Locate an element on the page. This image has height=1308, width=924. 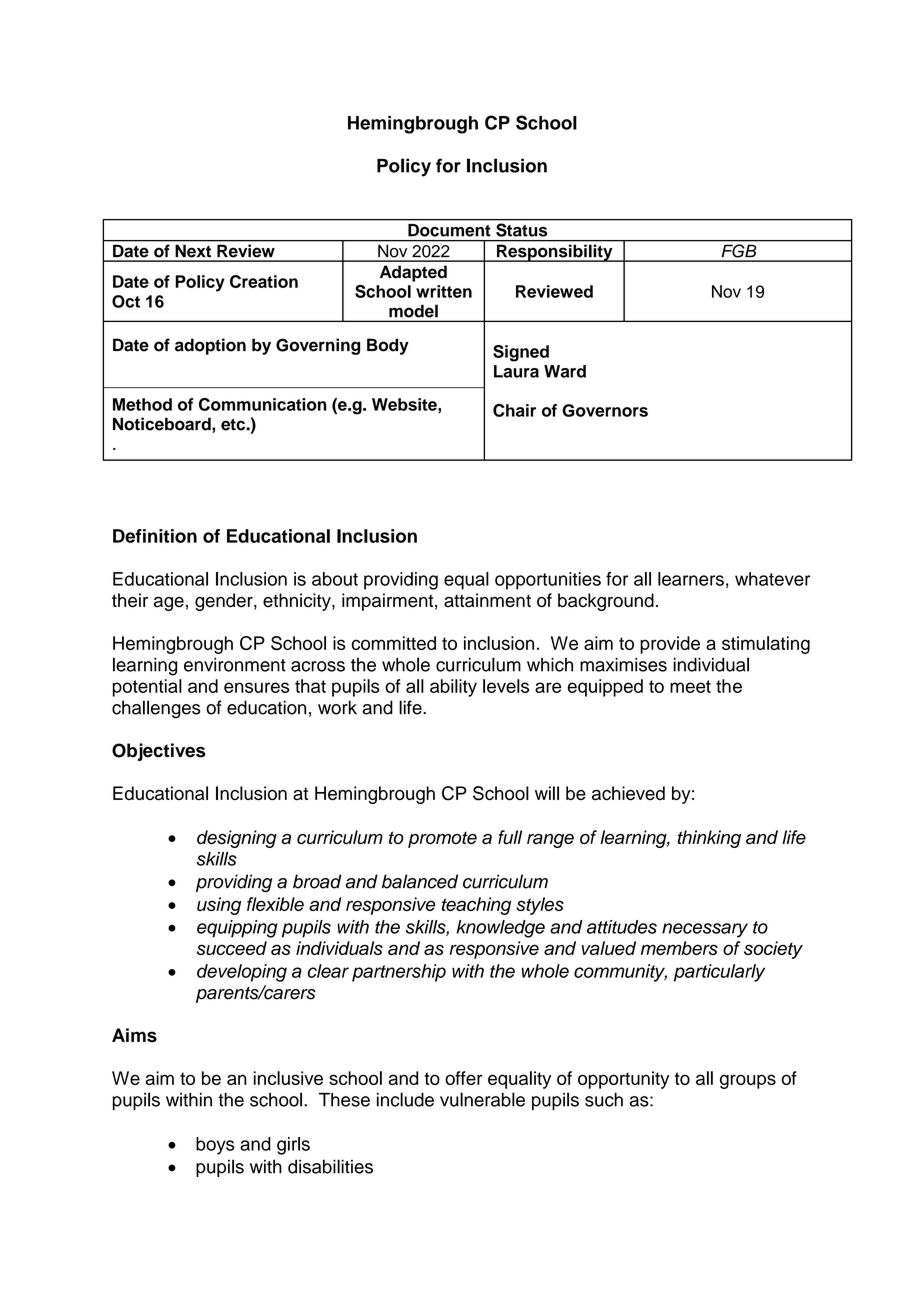
written is located at coordinates (444, 291).
